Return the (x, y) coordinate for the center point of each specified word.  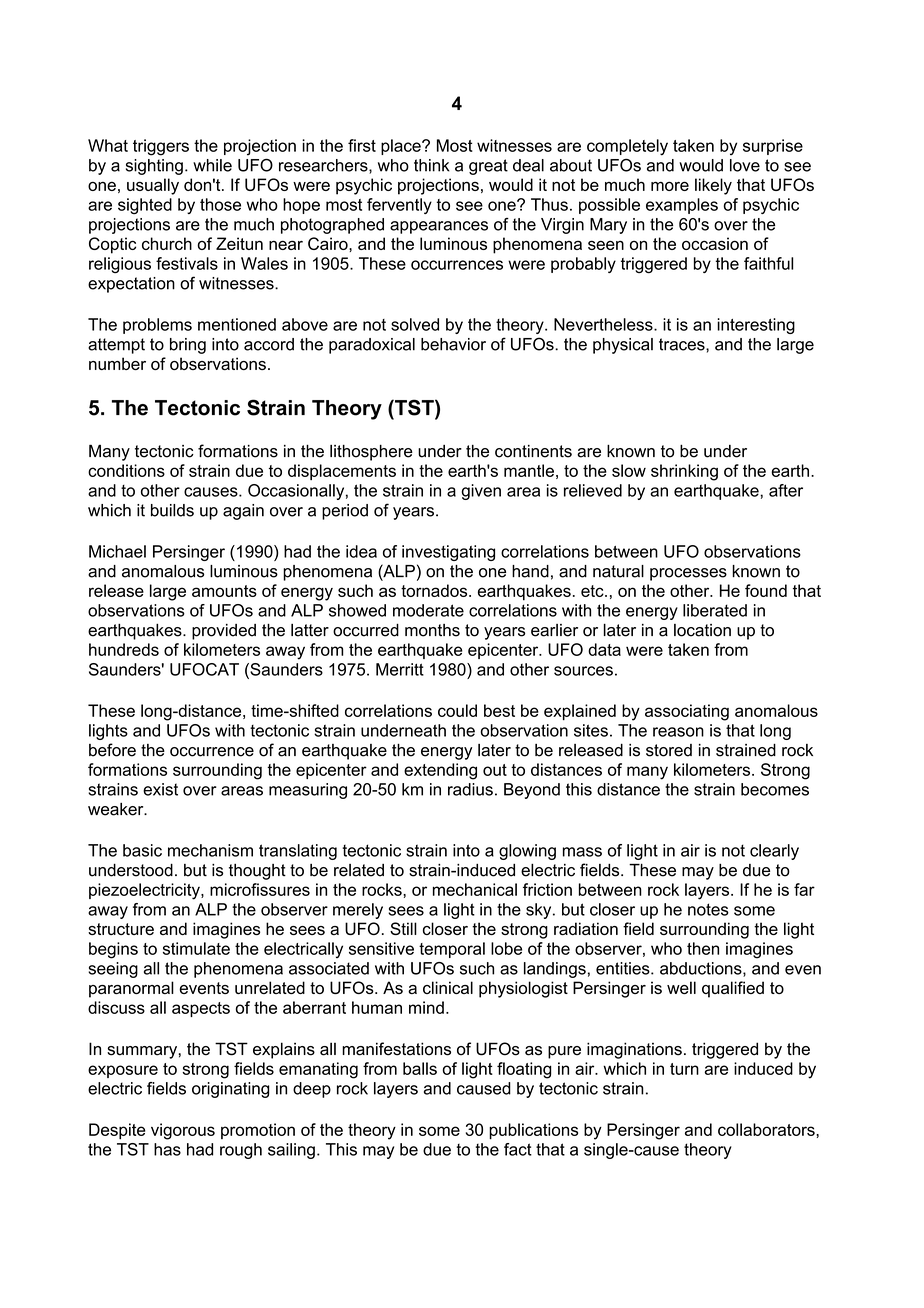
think (432, 165)
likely (713, 186)
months (432, 630)
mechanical (475, 889)
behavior (453, 344)
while (212, 165)
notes (708, 909)
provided (224, 632)
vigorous (183, 1131)
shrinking (684, 472)
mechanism (210, 850)
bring (188, 346)
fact (518, 1149)
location (702, 630)
